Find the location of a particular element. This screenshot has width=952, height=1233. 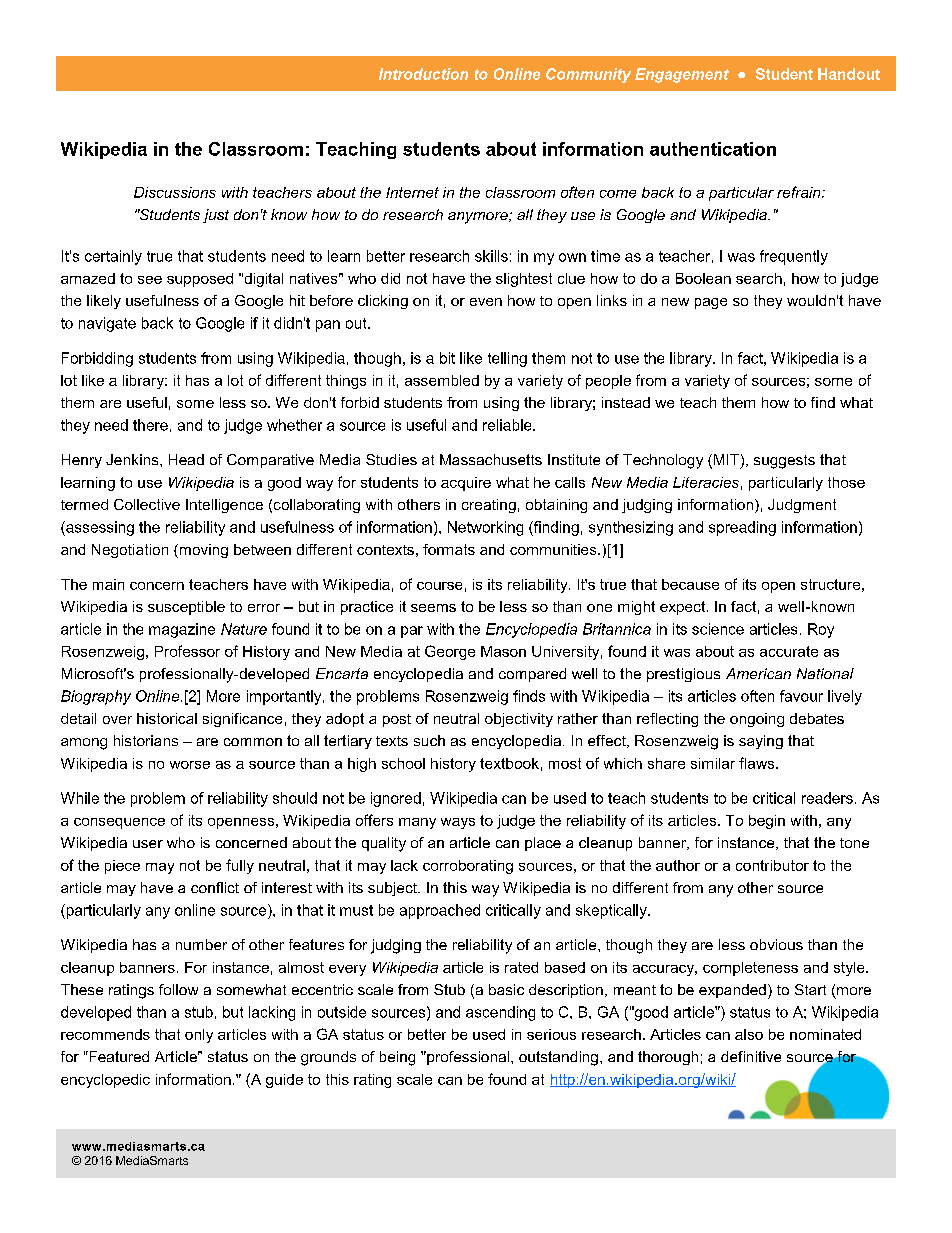

only is located at coordinates (199, 1036).
